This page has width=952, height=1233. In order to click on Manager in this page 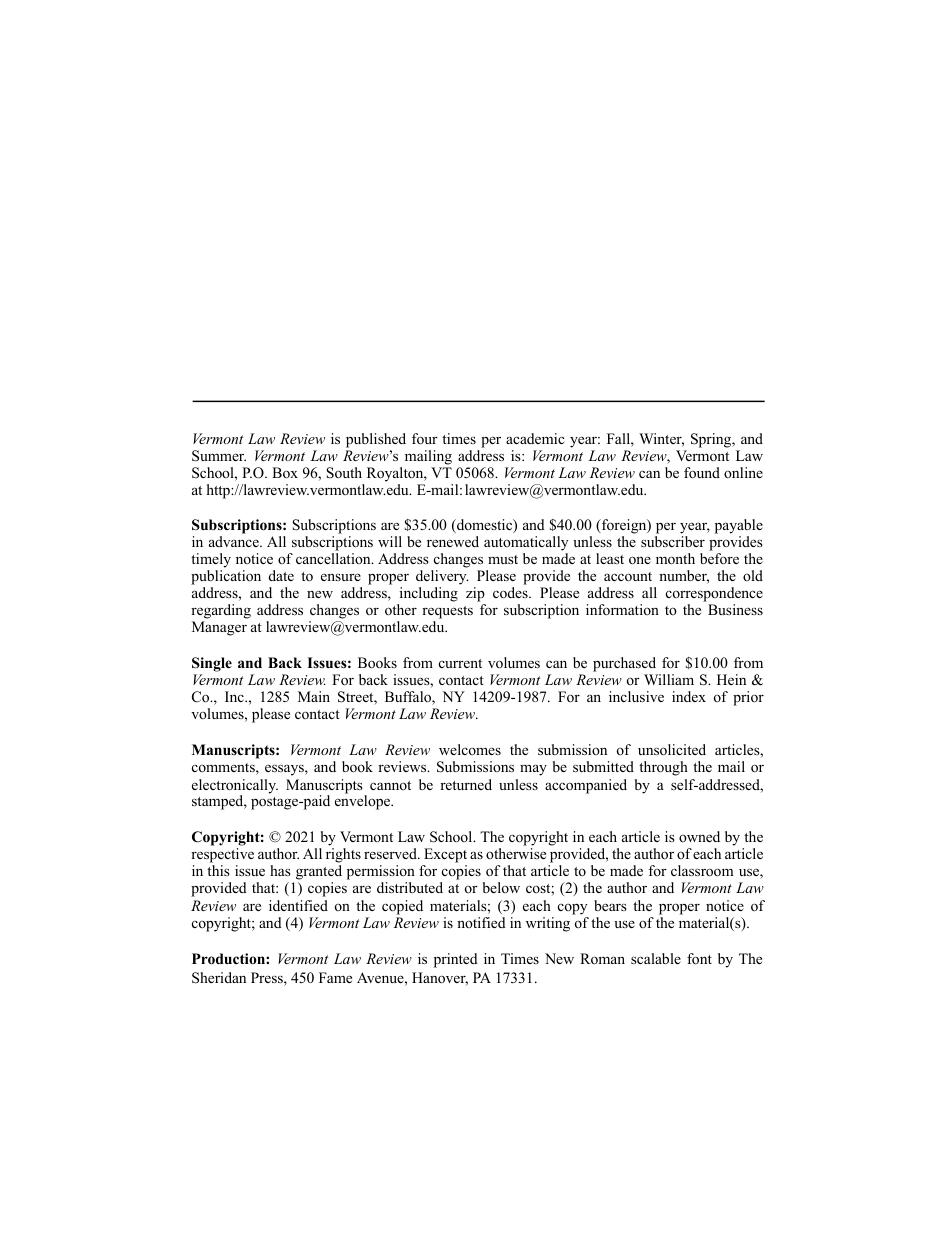, I will do `click(219, 628)`.
